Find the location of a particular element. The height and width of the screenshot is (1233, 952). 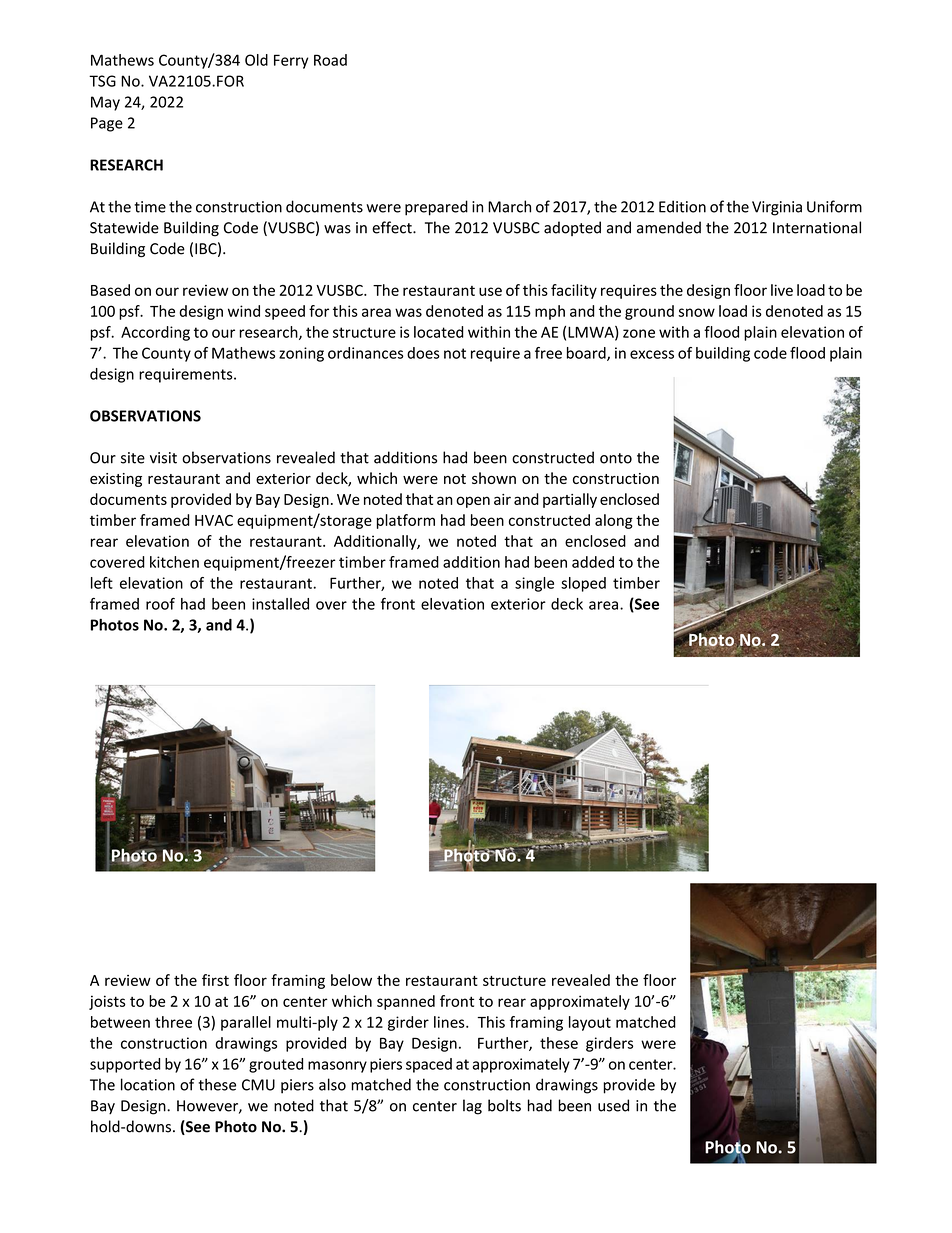

Edition is located at coordinates (682, 206).
